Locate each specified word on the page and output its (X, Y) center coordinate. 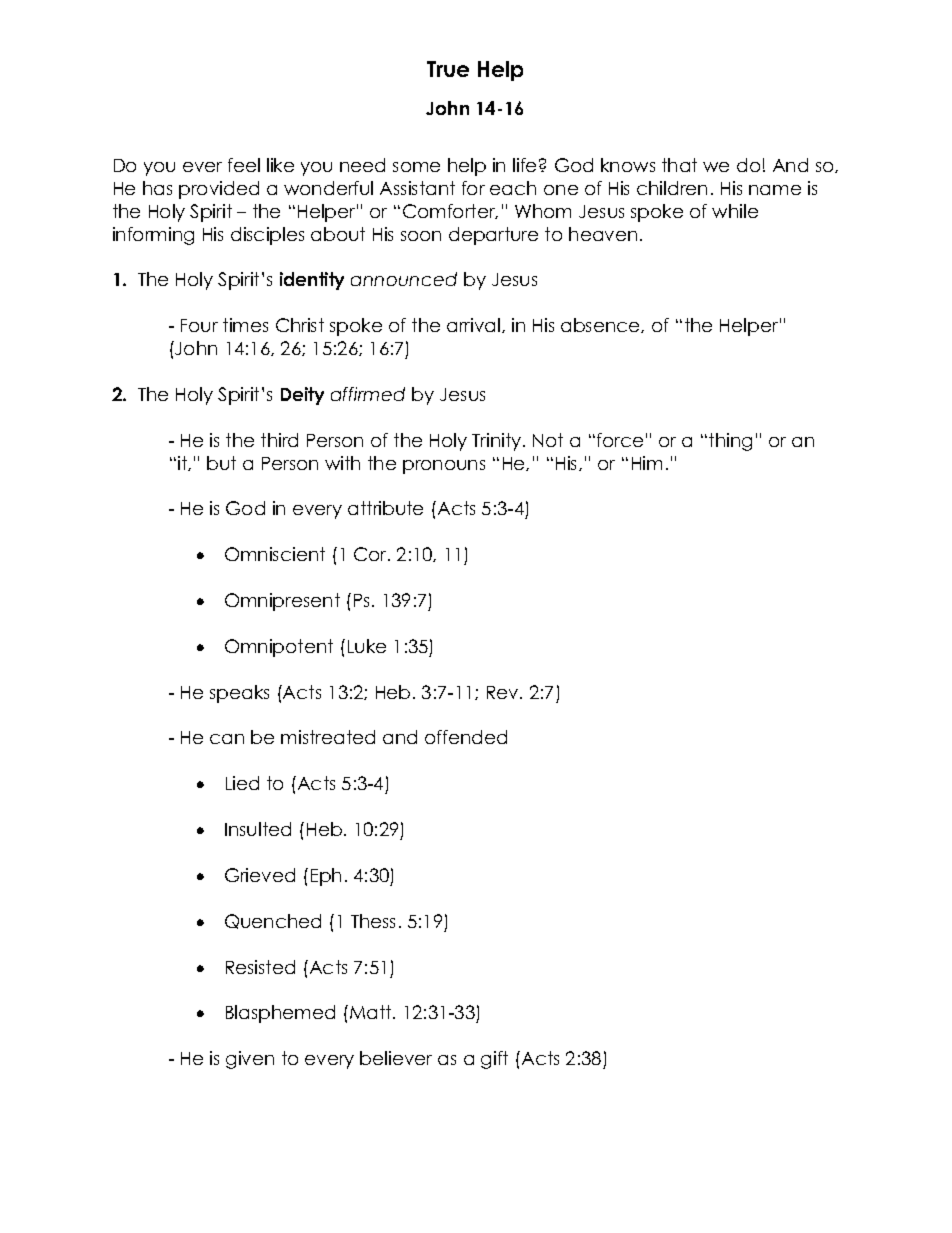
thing (730, 442)
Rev (504, 692)
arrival (473, 325)
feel (244, 165)
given (250, 1060)
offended (466, 737)
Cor (371, 554)
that (679, 165)
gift (494, 1060)
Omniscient (275, 554)
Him (647, 463)
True (448, 69)
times (245, 325)
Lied (242, 783)
